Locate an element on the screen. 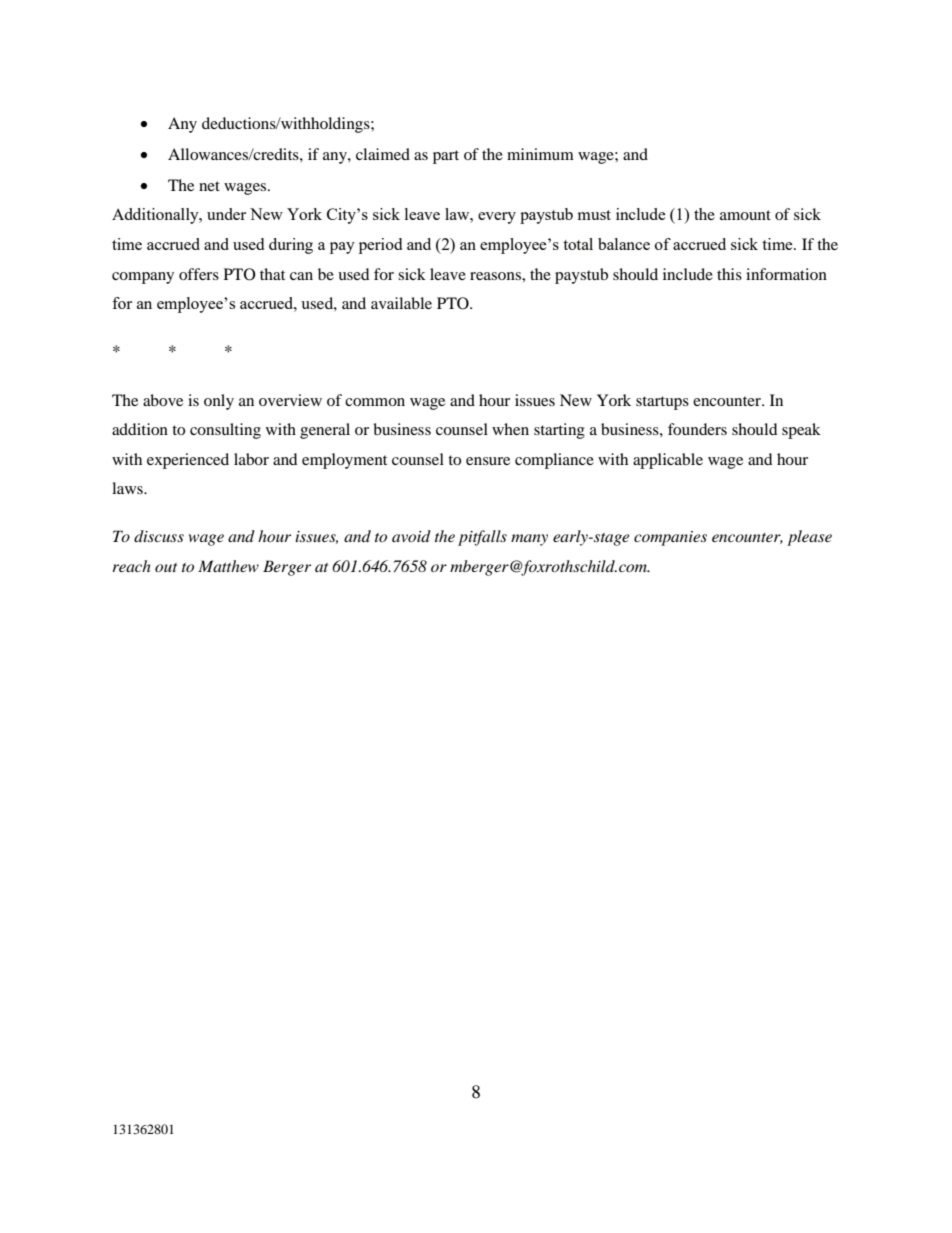  ensure is located at coordinates (488, 461).
